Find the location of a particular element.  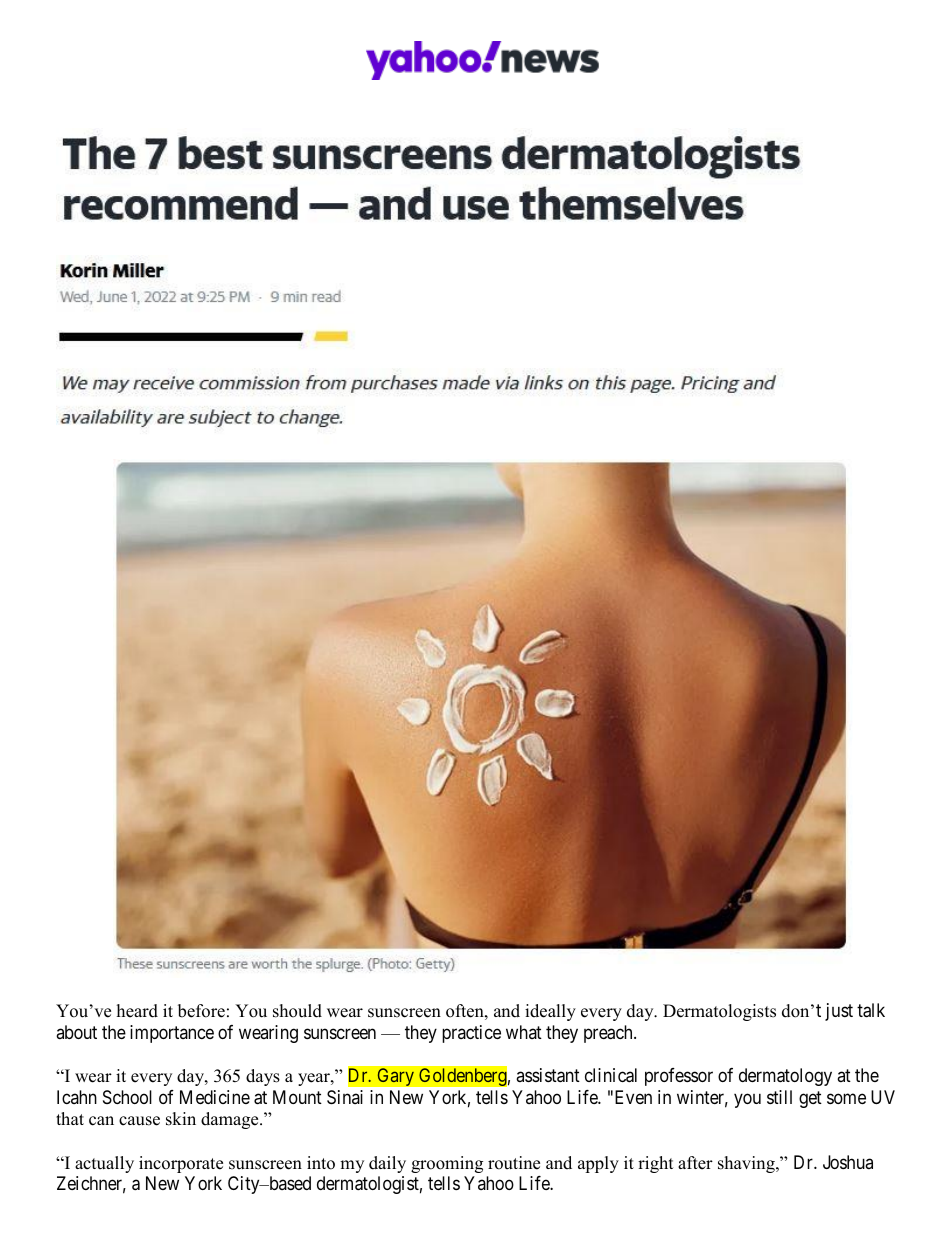

shaving is located at coordinates (747, 1164).
